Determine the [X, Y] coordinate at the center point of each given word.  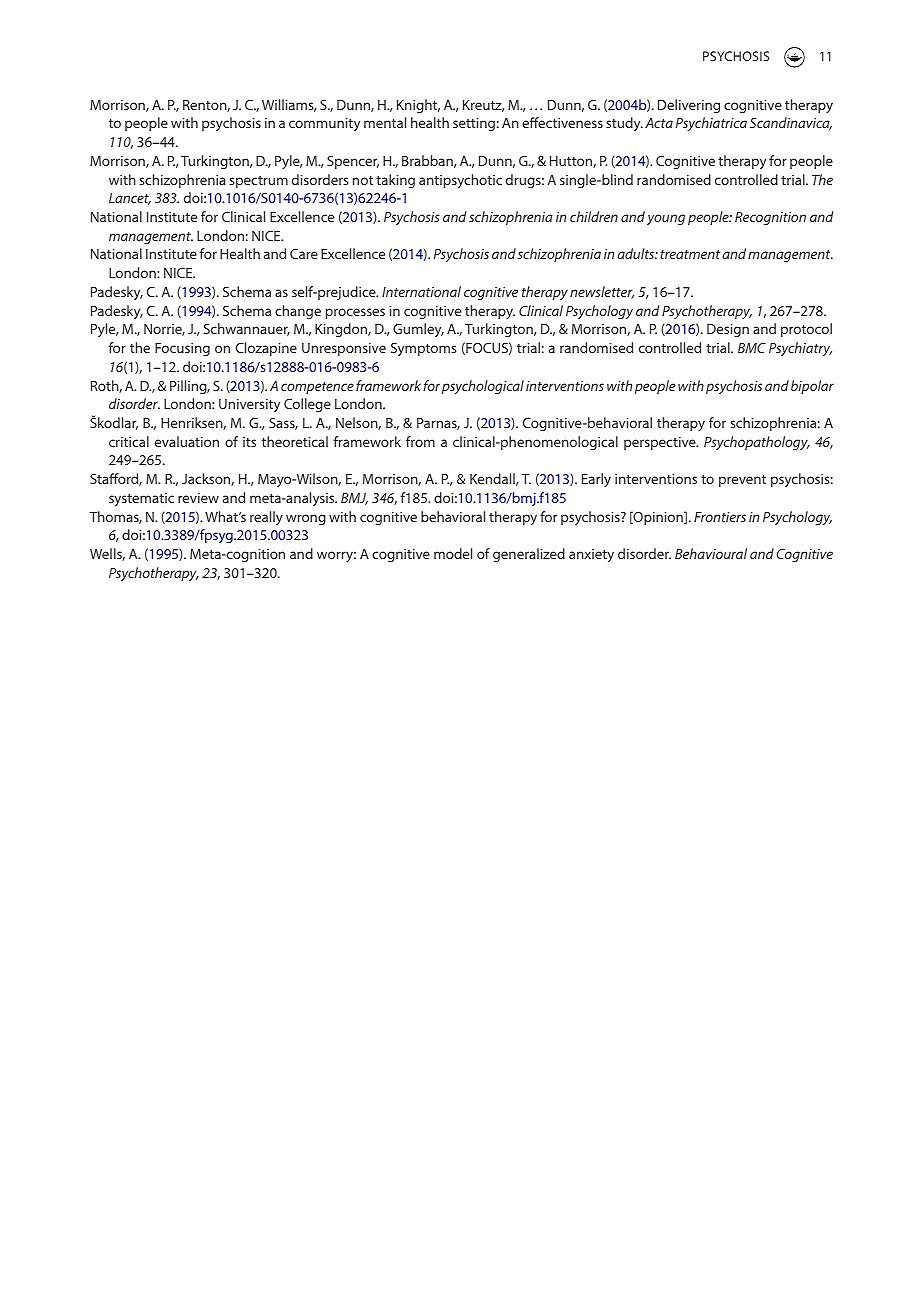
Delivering [689, 106]
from [420, 441]
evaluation [187, 441]
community [324, 124]
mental [385, 122]
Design [728, 330]
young [666, 219]
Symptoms [423, 349]
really [266, 518]
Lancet [130, 199]
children [594, 216]
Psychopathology [757, 443]
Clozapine [266, 349]
